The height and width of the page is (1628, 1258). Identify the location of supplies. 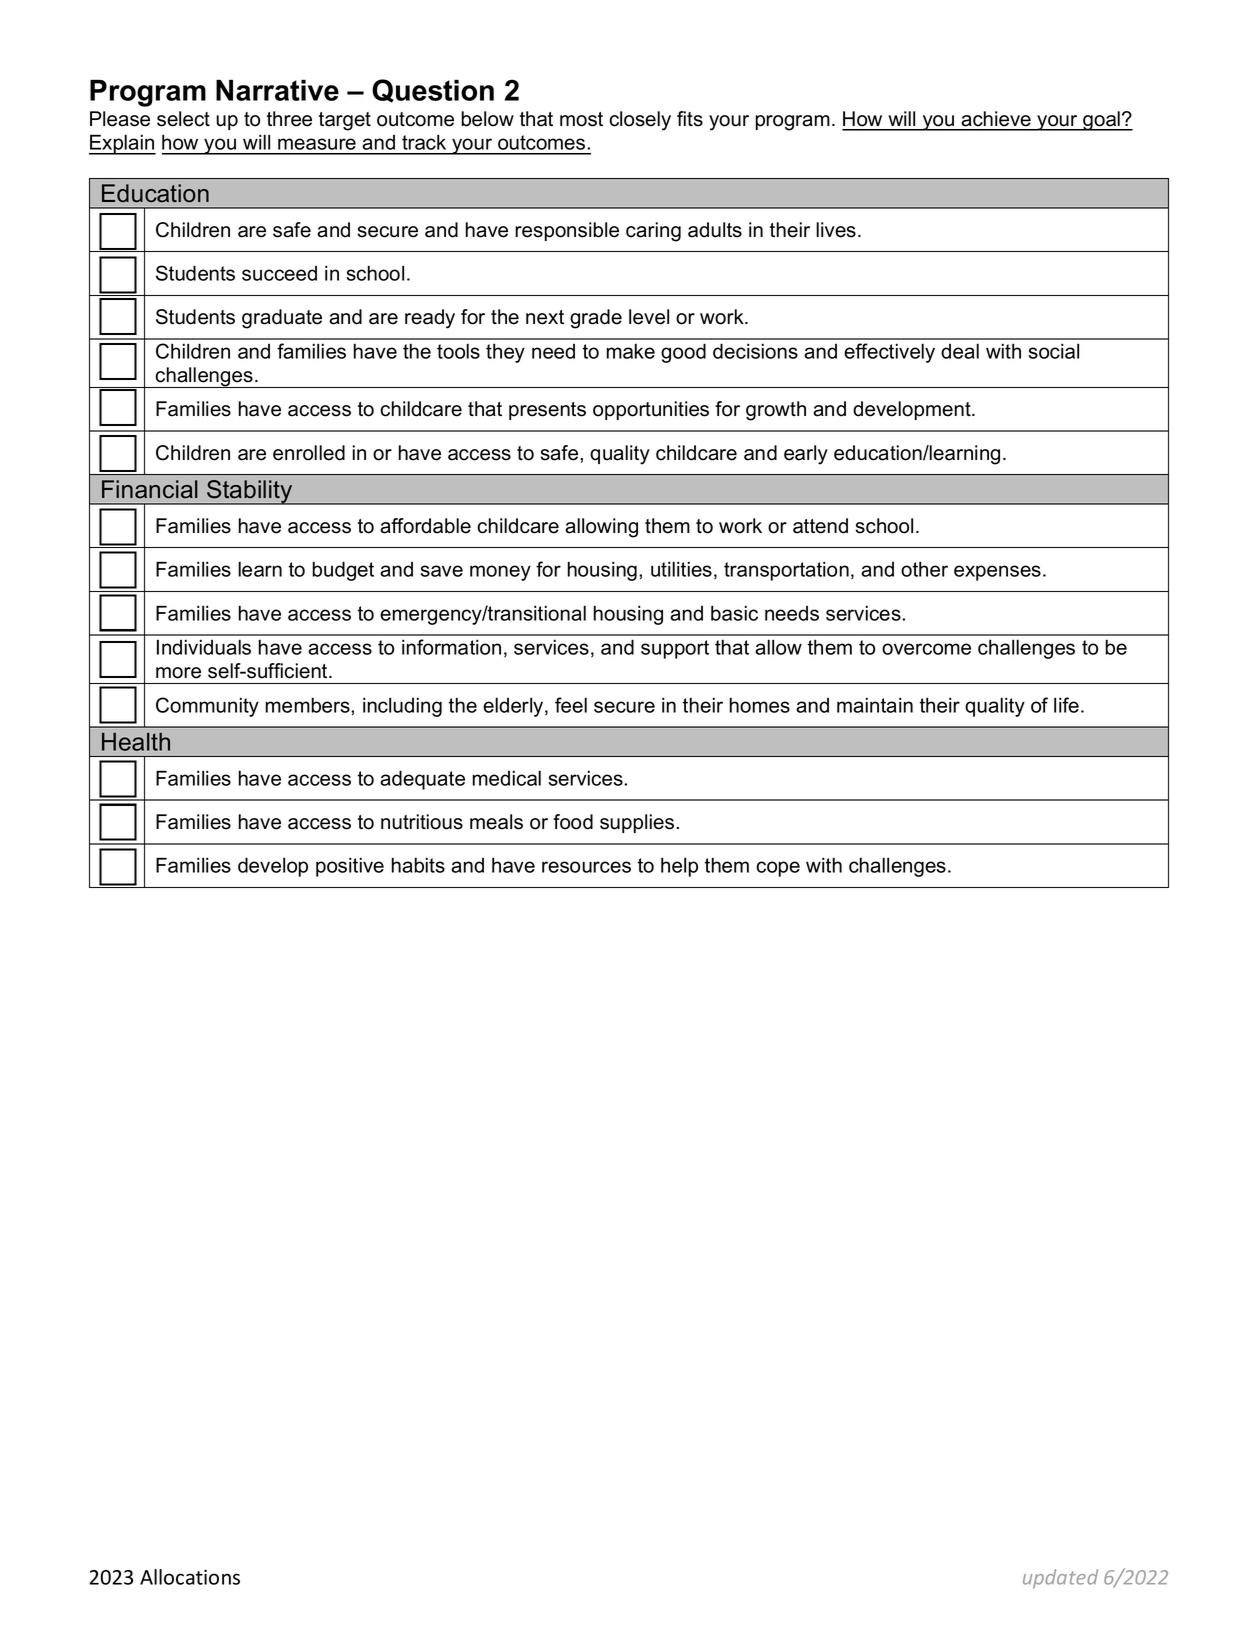
(637, 823).
